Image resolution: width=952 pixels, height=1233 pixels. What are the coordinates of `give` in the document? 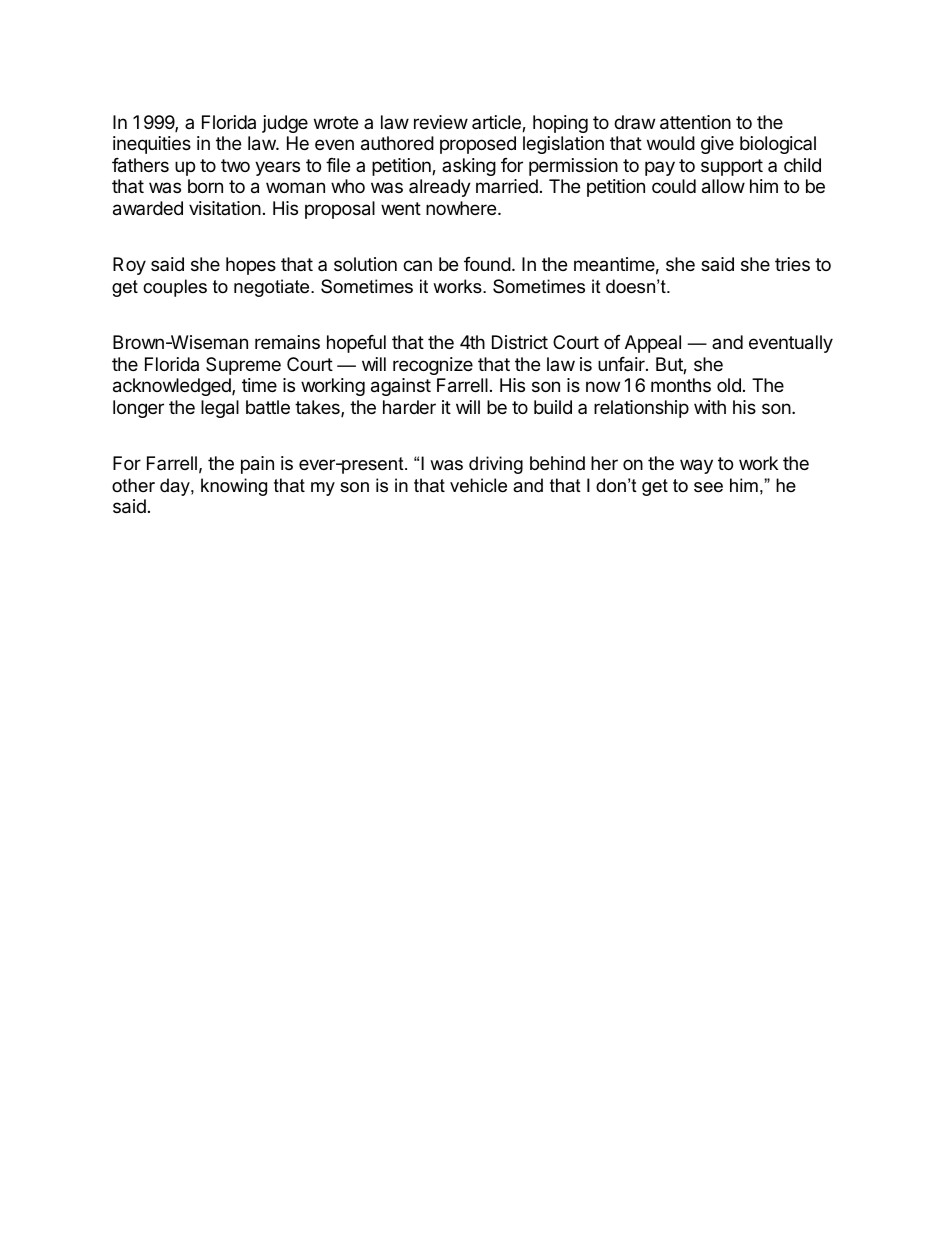 It's located at (717, 145).
